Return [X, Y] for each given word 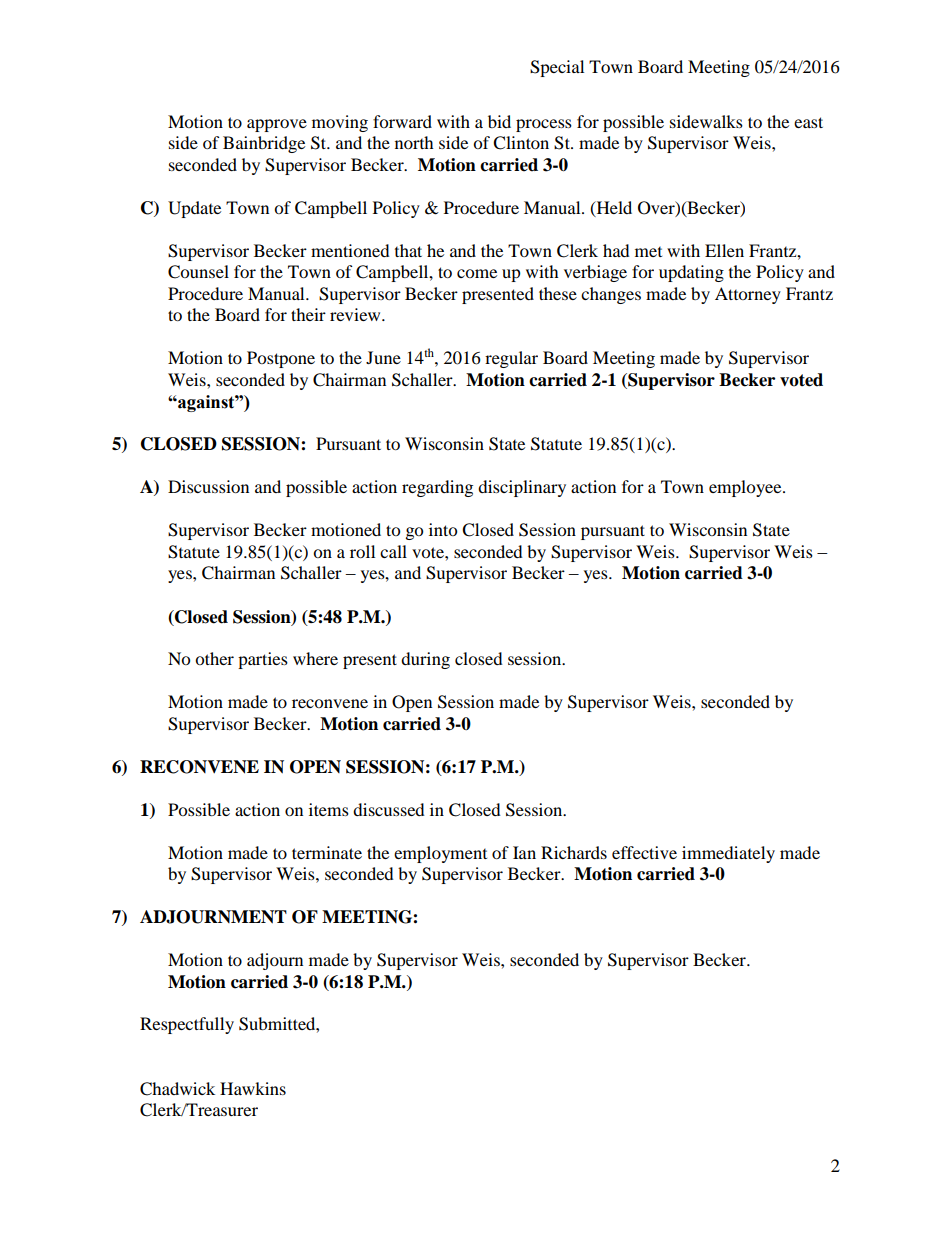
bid [499, 121]
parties [263, 660]
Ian [524, 852]
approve [277, 125]
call [393, 551]
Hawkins [253, 1088]
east [808, 122]
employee [746, 488]
